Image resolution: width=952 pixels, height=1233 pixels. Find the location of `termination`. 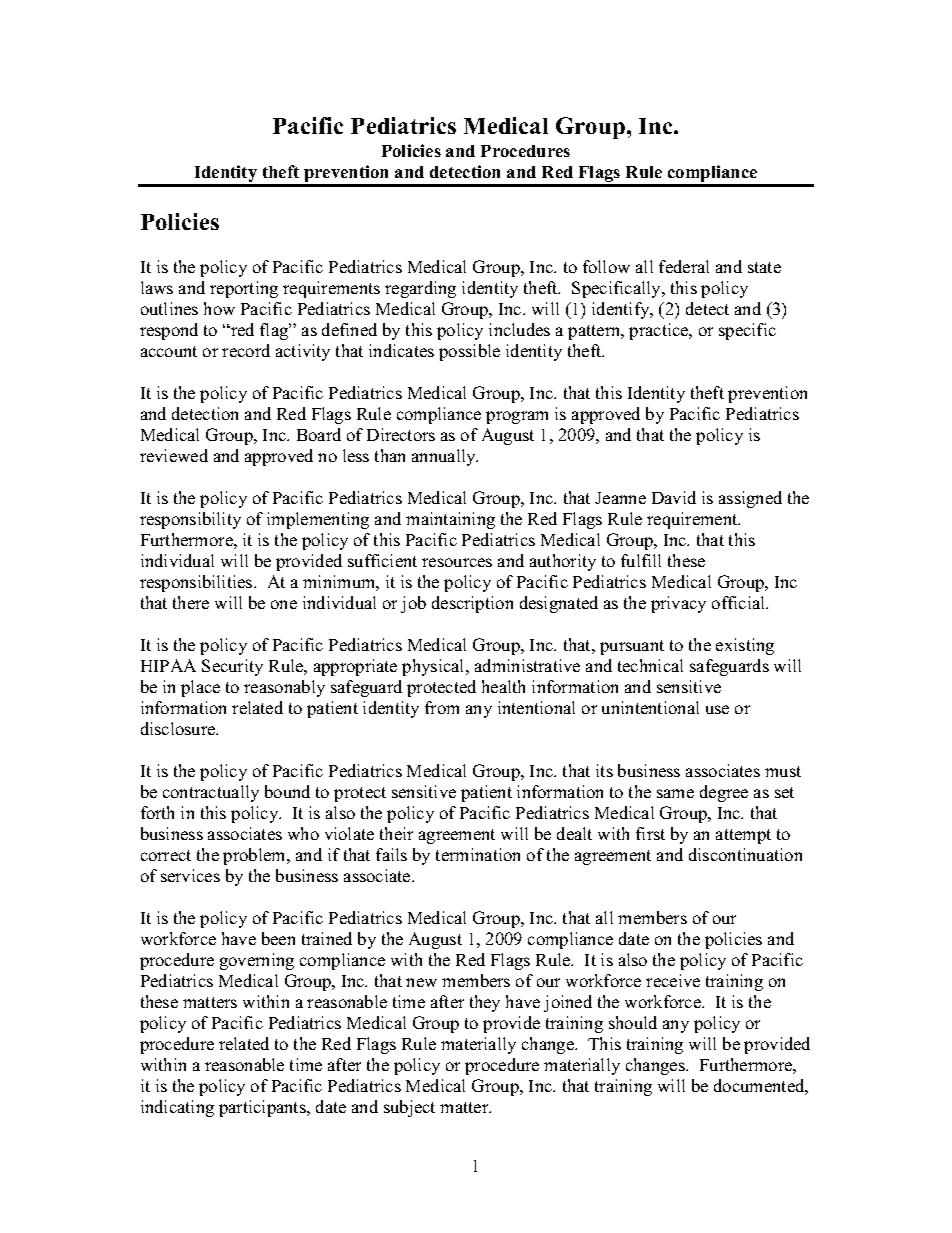

termination is located at coordinates (478, 854).
